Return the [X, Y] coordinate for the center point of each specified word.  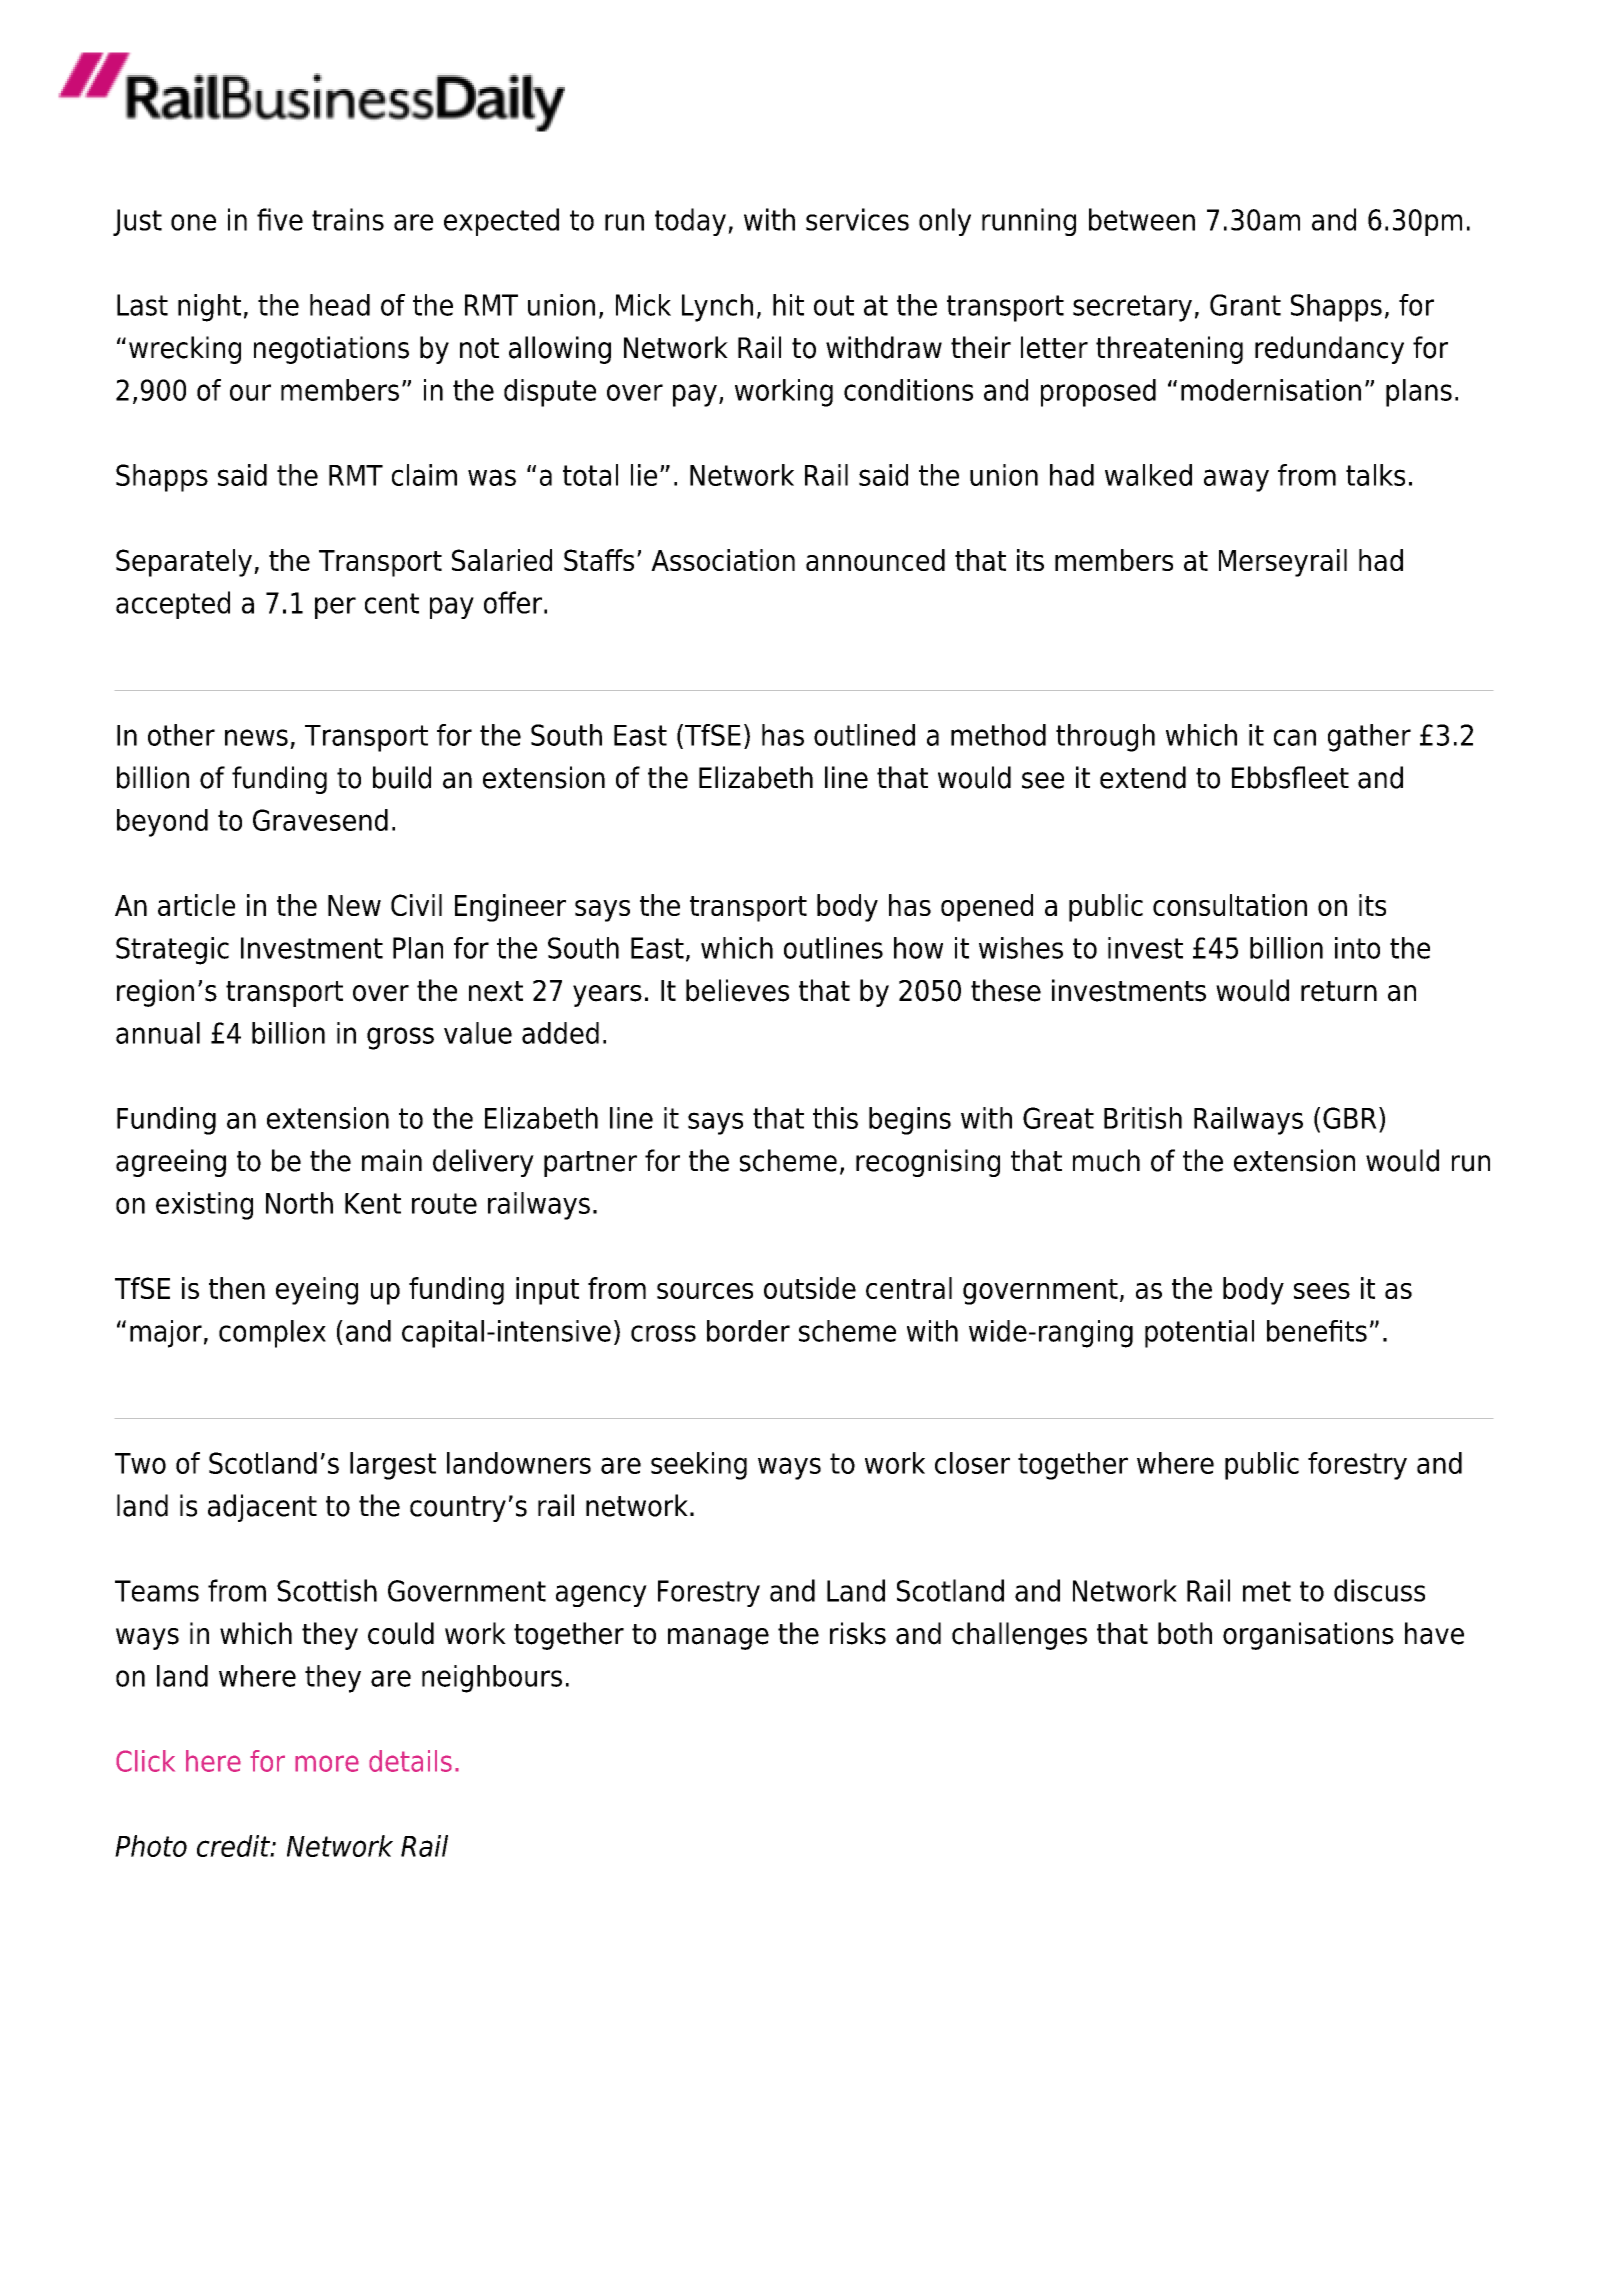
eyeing [317, 1291]
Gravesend [320, 820]
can [1295, 737]
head [340, 305]
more [327, 1763]
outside [810, 1288]
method [998, 735]
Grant [1245, 305]
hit [788, 305]
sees [1322, 1291]
